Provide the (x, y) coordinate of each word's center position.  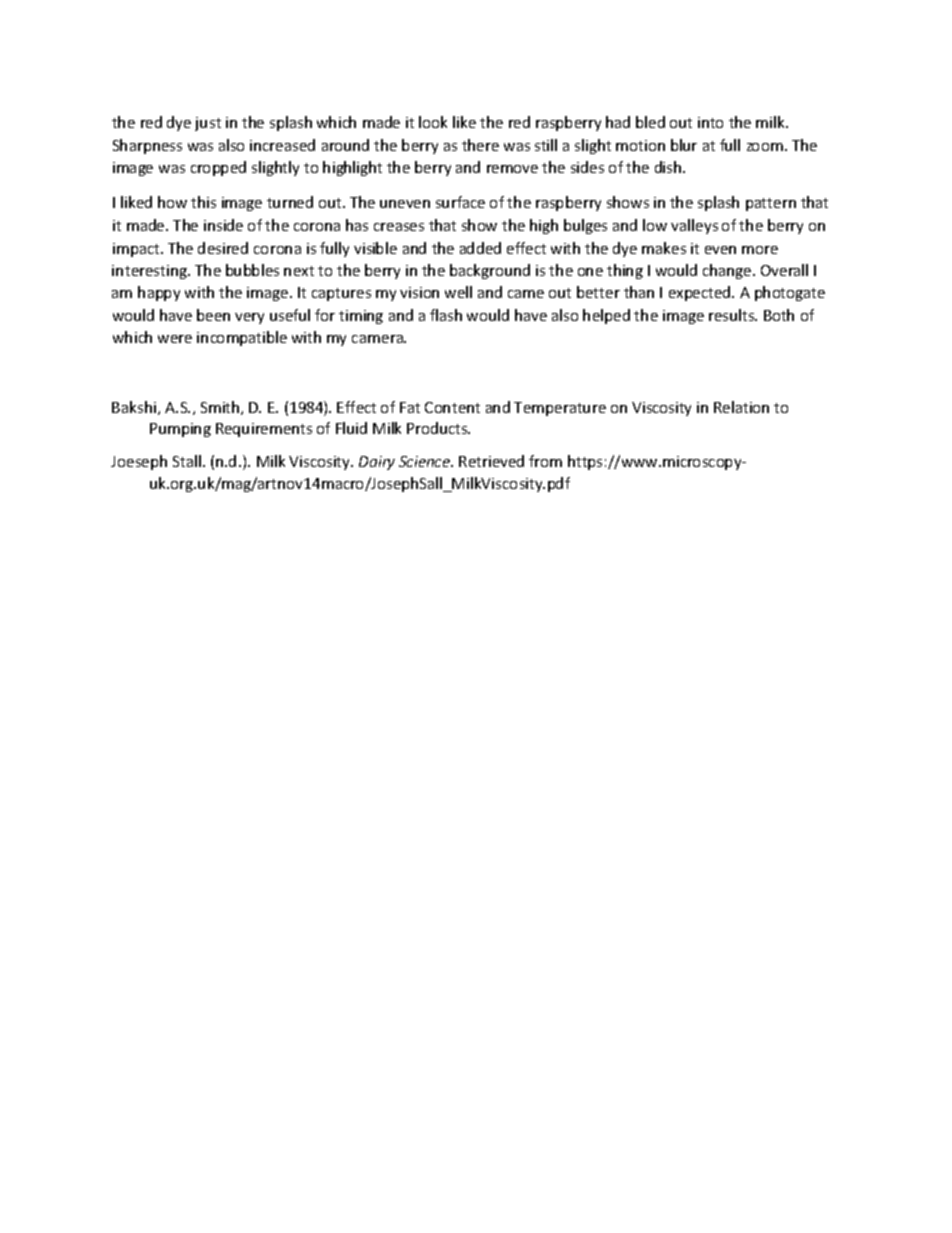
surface (460, 202)
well (458, 292)
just (208, 124)
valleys (694, 226)
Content (452, 407)
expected (701, 293)
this (203, 202)
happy (159, 293)
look (433, 122)
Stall (187, 461)
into (710, 122)
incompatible (242, 338)
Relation (741, 407)
